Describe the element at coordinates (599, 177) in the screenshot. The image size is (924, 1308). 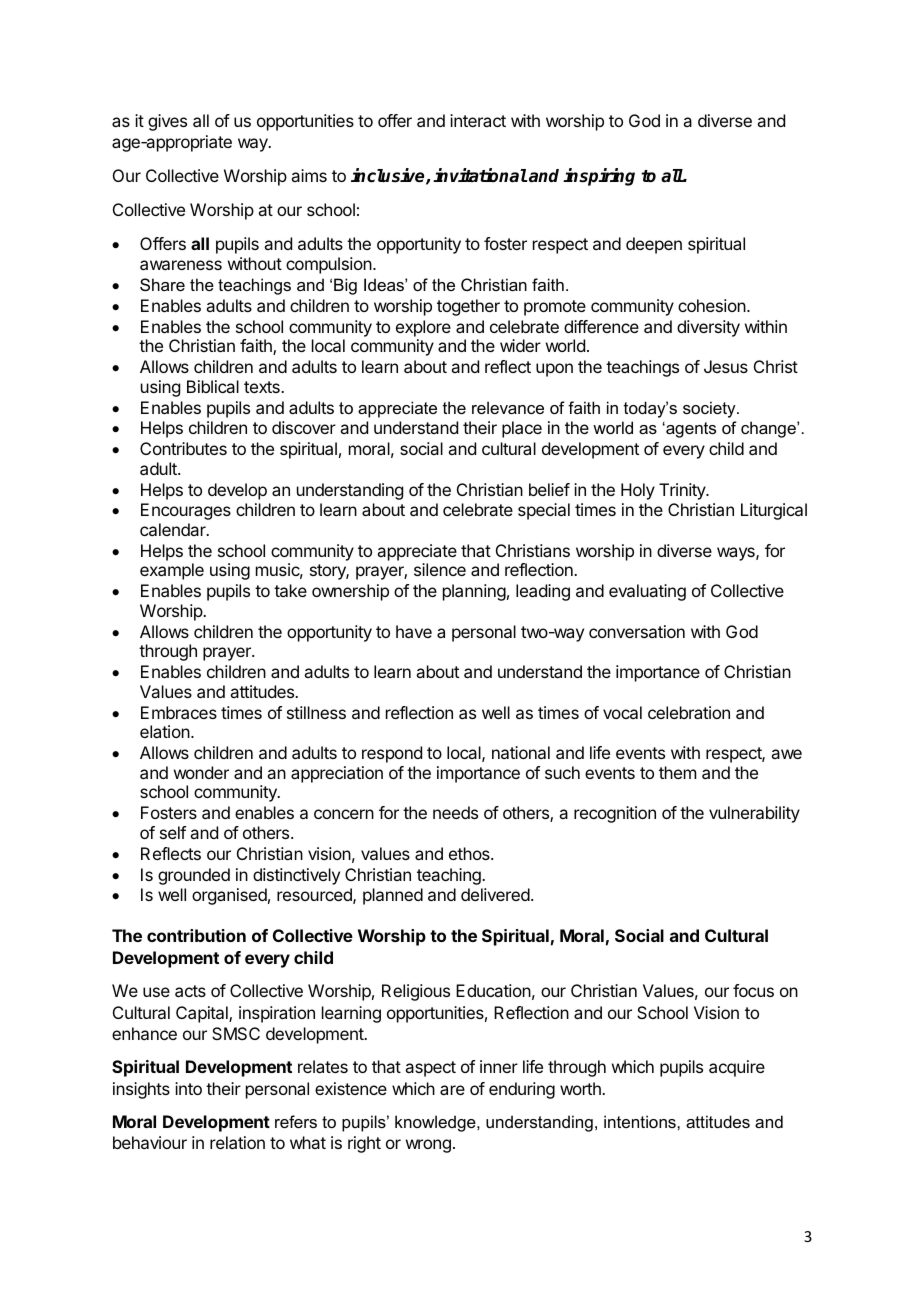
I see `inspiring` at that location.
